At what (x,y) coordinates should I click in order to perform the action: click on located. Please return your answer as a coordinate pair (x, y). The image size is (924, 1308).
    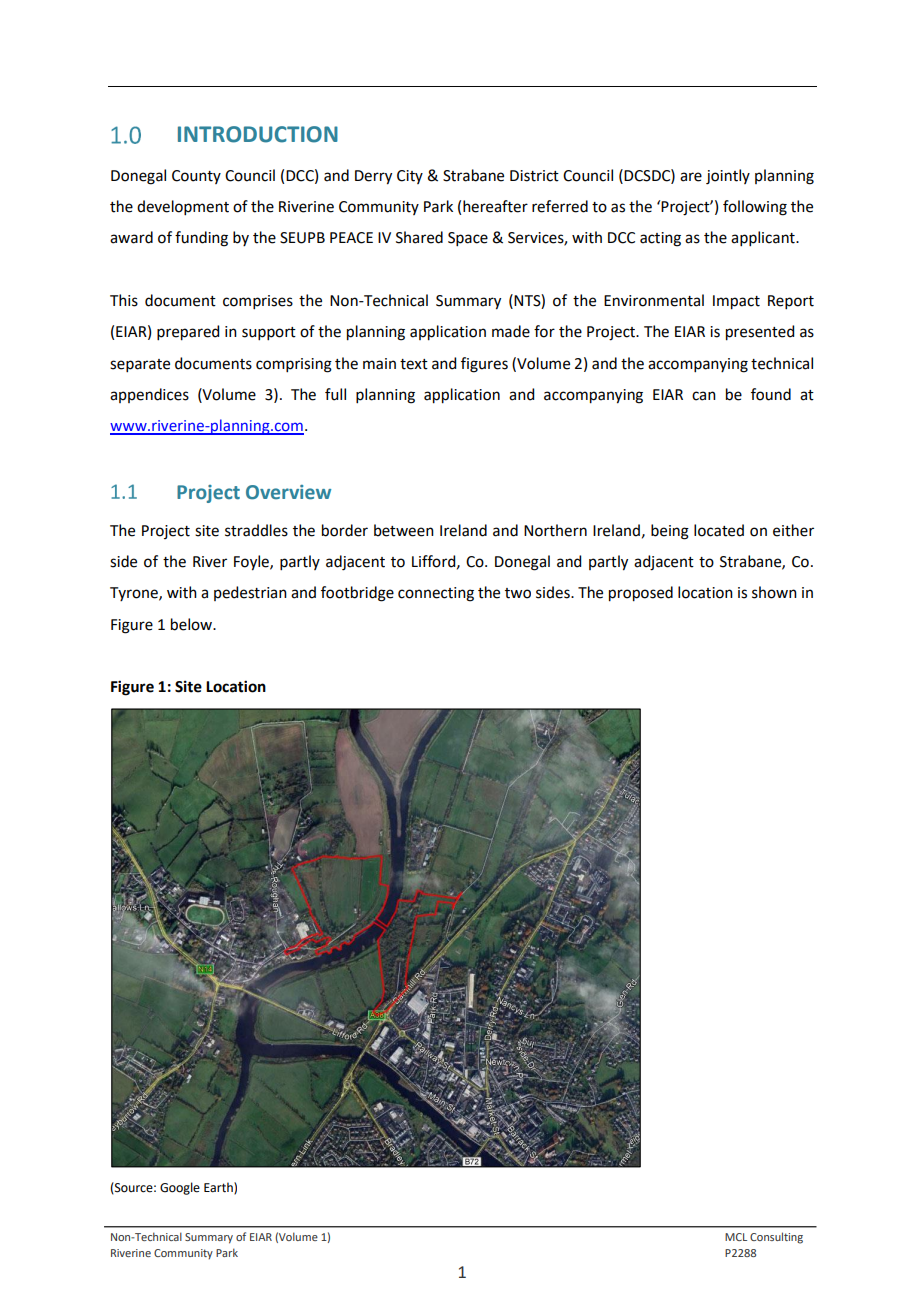
    Looking at the image, I should click on (719, 530).
